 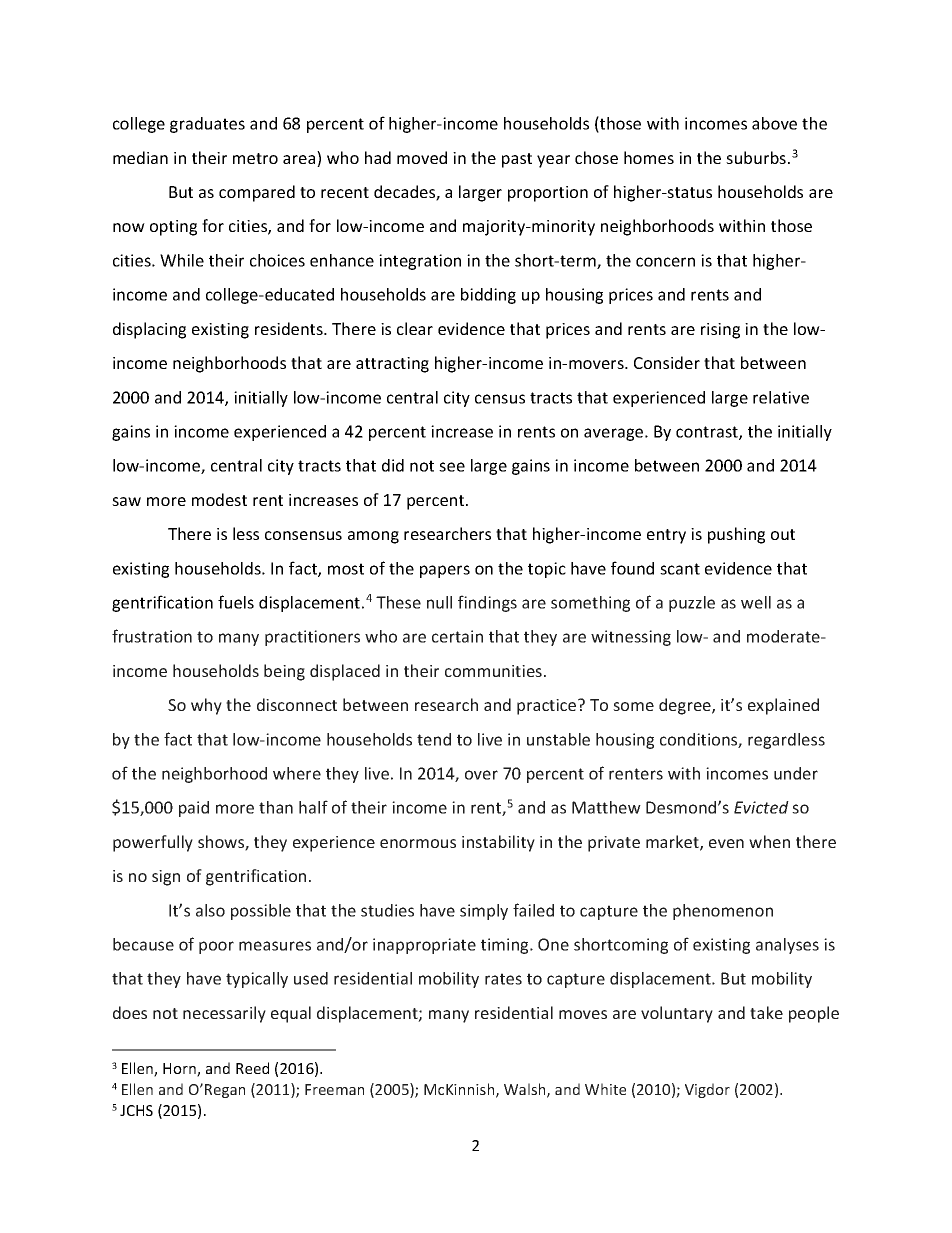 What do you see at coordinates (207, 125) in the image?
I see `graduates` at bounding box center [207, 125].
